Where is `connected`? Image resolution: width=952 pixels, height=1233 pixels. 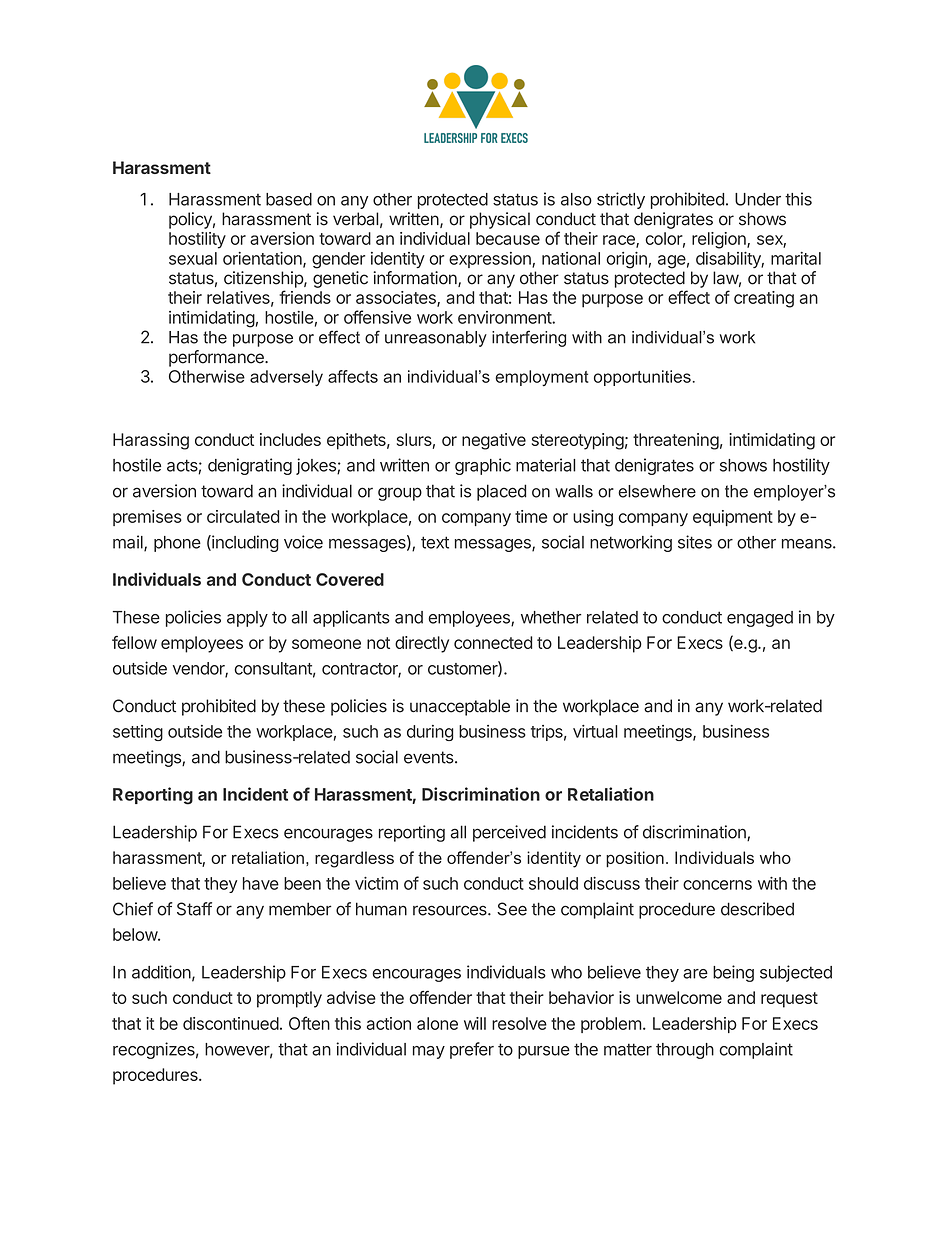 connected is located at coordinates (493, 642).
